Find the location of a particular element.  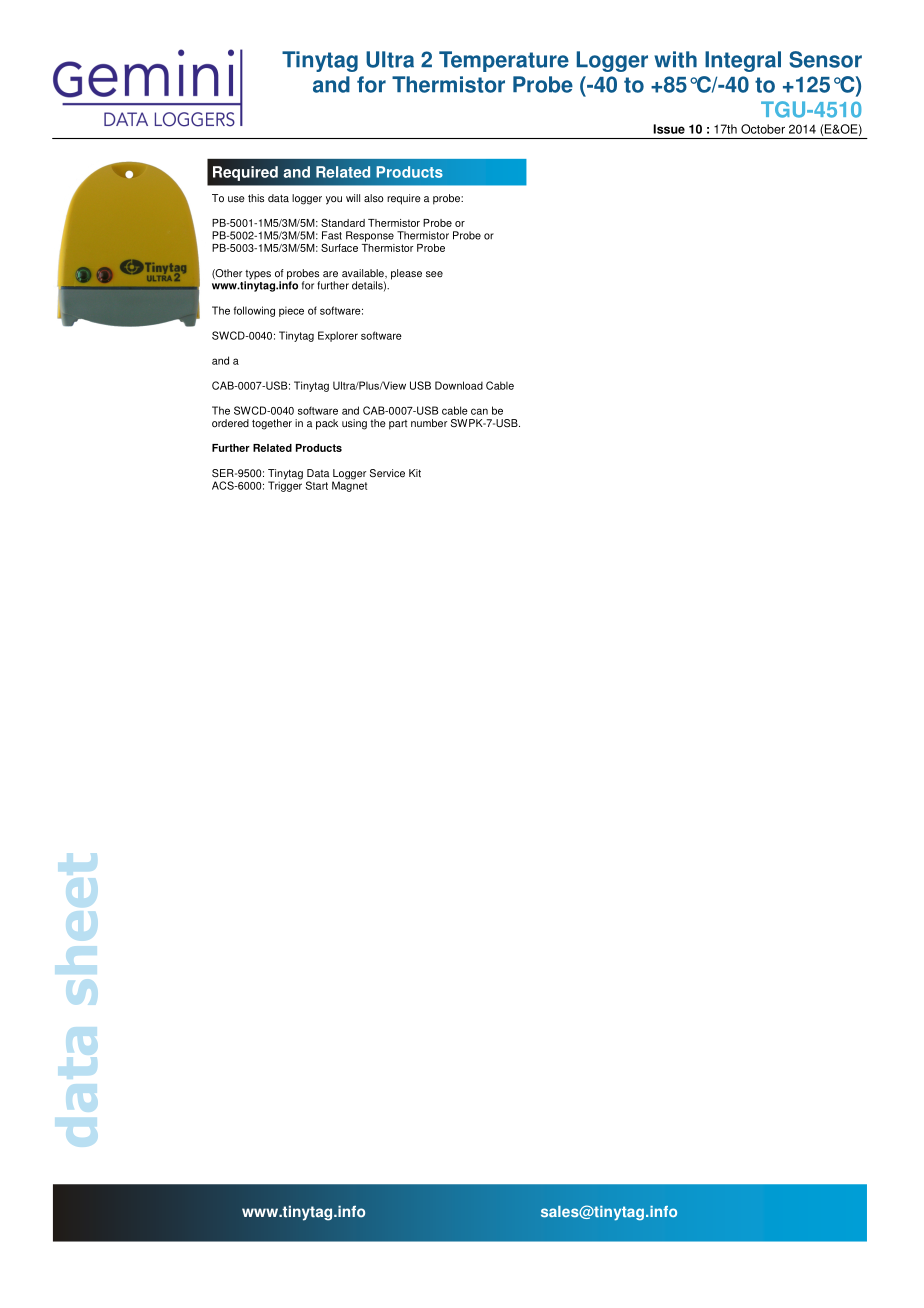

October is located at coordinates (763, 129).
